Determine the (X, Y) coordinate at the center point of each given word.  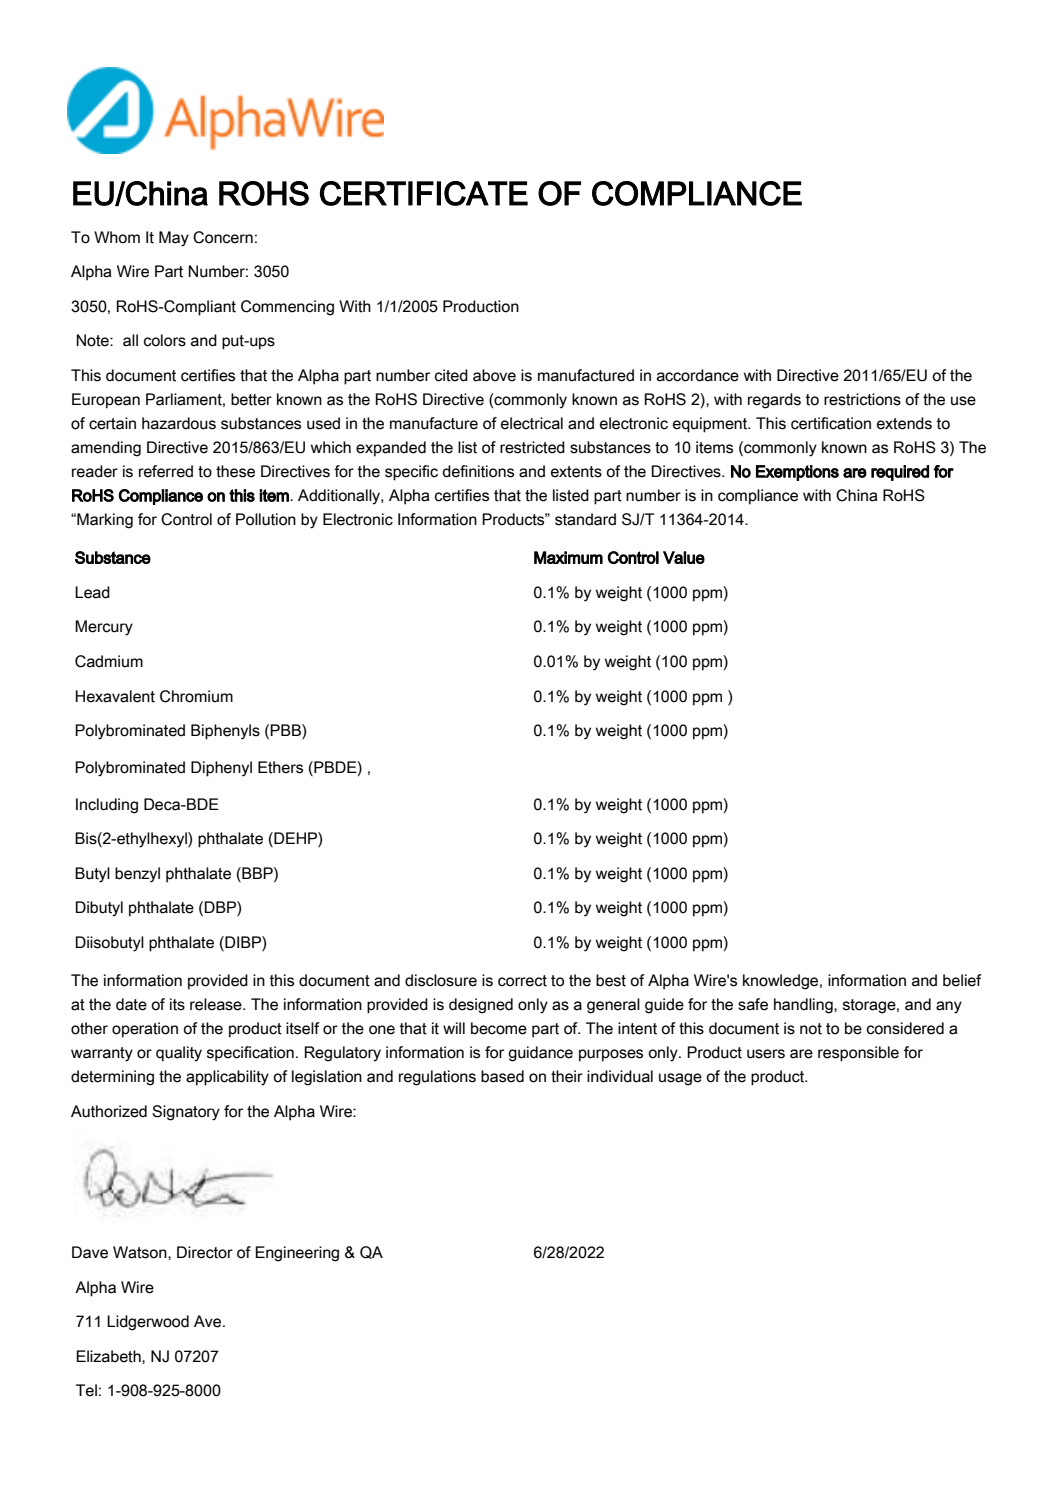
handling (804, 1006)
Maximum (568, 557)
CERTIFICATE (424, 193)
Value (684, 557)
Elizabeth (109, 1356)
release (217, 1004)
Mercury (104, 628)
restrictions (862, 399)
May (174, 239)
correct (522, 981)
